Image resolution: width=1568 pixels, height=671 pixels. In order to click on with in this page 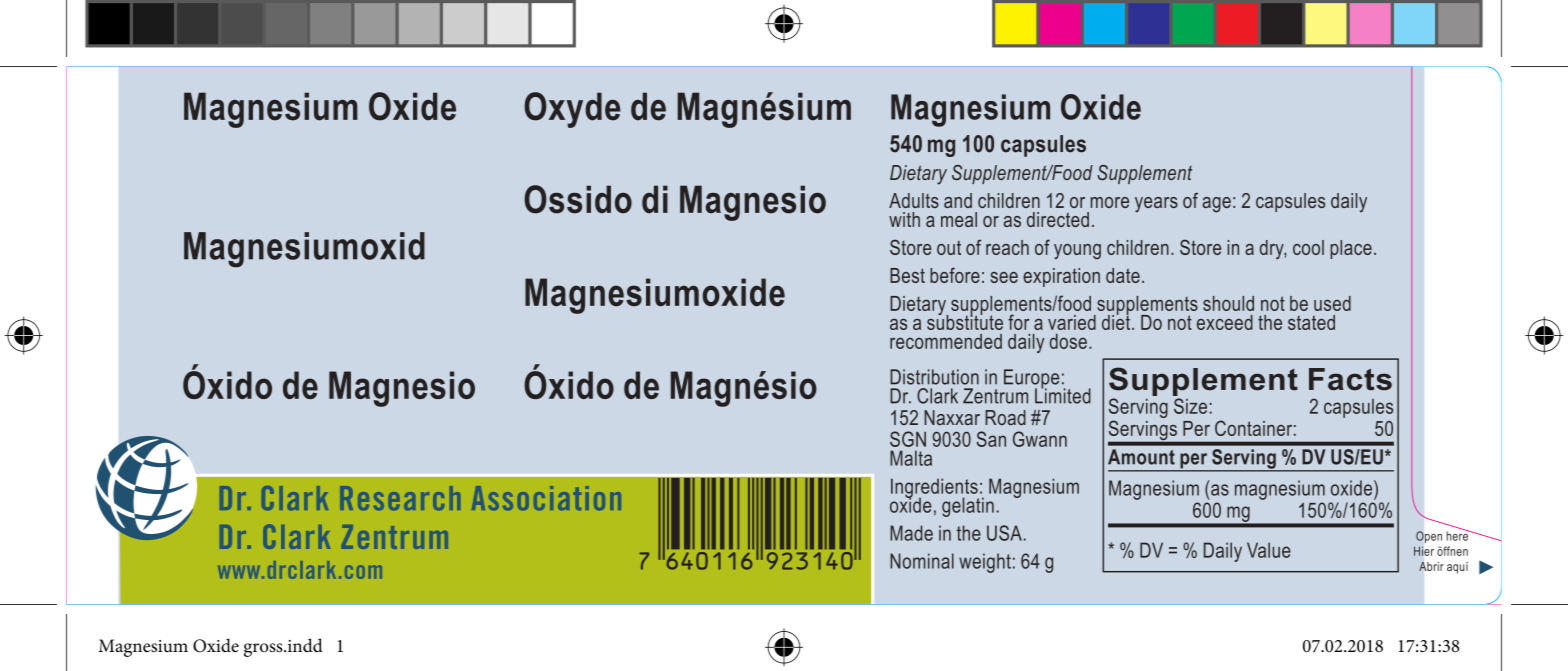, I will do `click(904, 219)`.
